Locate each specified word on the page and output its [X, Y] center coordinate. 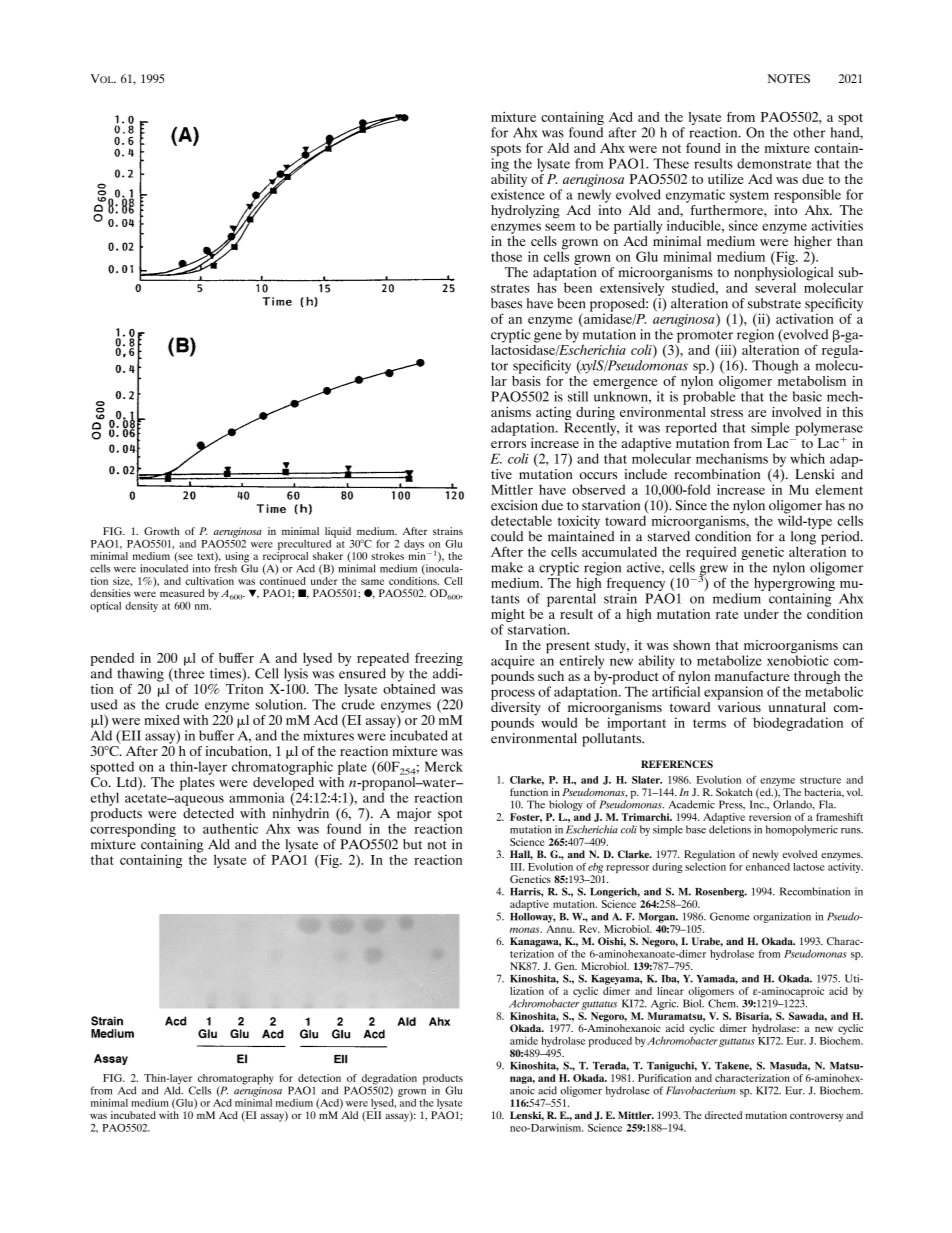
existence [518, 194]
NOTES [789, 78]
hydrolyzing [525, 212]
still [578, 396]
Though [775, 367]
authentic [230, 828]
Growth [161, 531]
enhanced [768, 865]
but [412, 844]
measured [182, 593]
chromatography [236, 1080]
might [508, 617]
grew [713, 571]
